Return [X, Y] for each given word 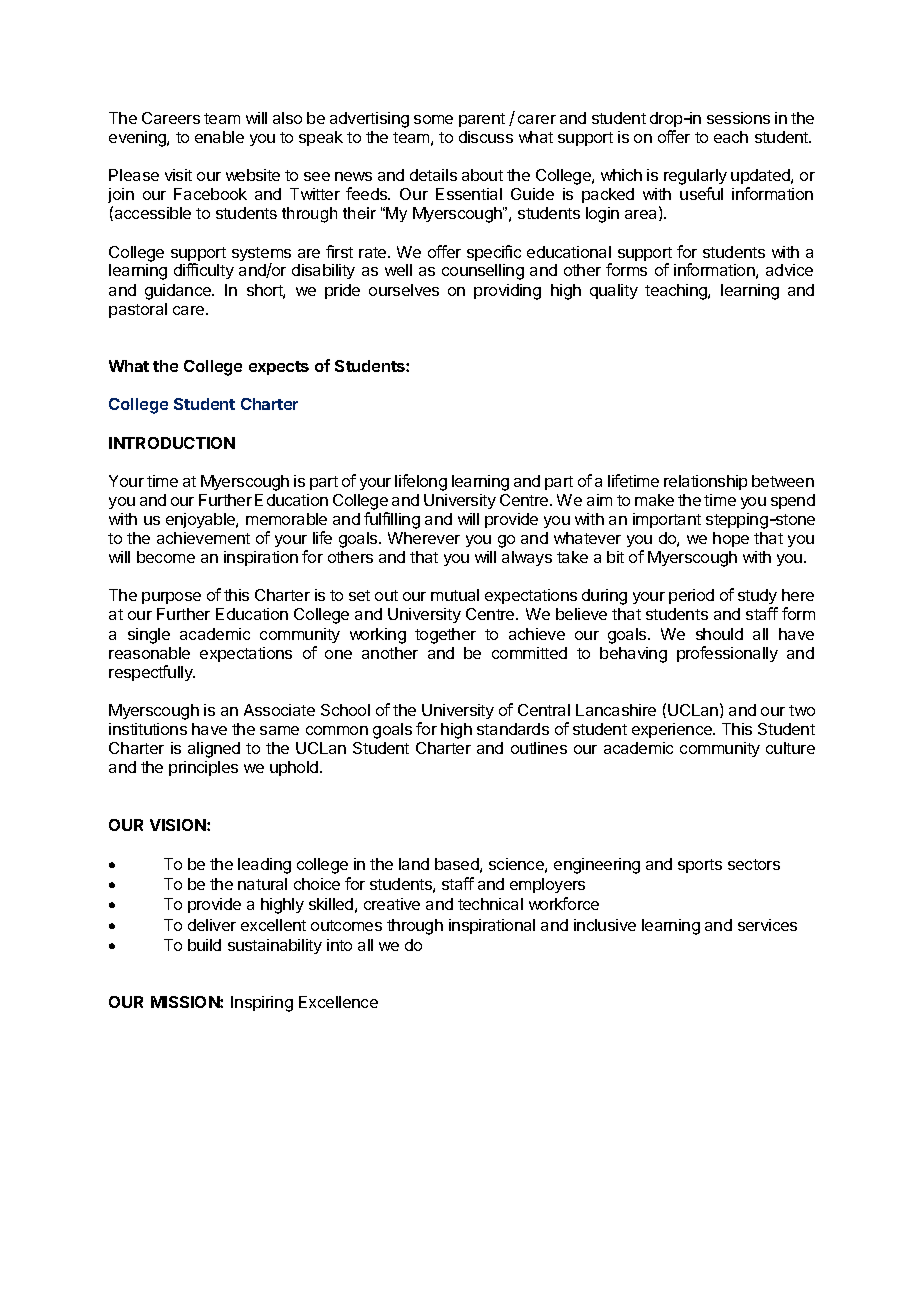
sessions [738, 118]
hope [731, 539]
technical [490, 904]
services [767, 925]
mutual [455, 595]
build [204, 945]
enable [219, 137]
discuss [486, 137]
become [166, 557]
